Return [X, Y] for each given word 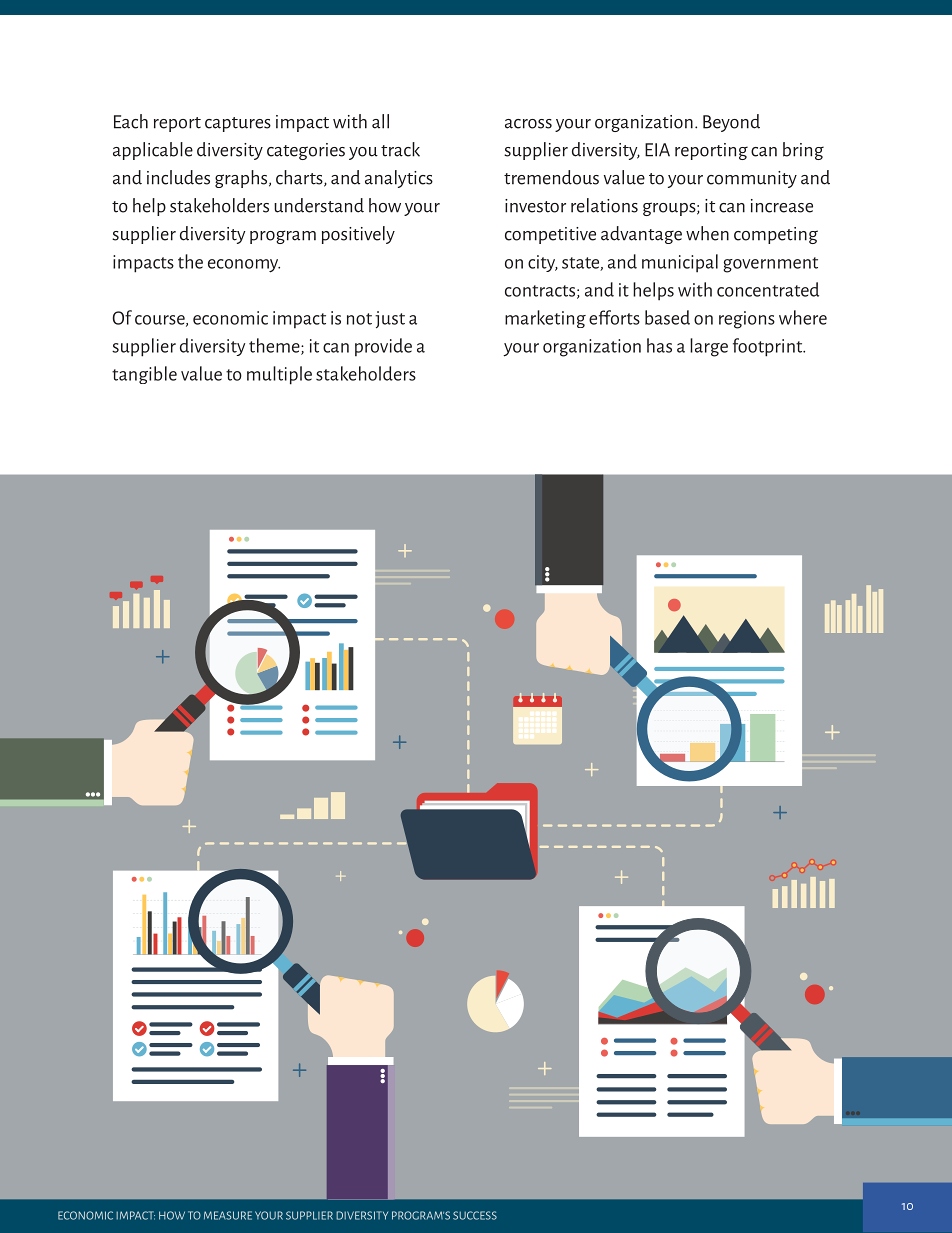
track [400, 149]
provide [383, 347]
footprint [769, 347]
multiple [279, 375]
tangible [144, 375]
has [659, 345]
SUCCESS [475, 1215]
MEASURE [228, 1215]
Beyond [731, 123]
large [709, 347]
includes [178, 177]
